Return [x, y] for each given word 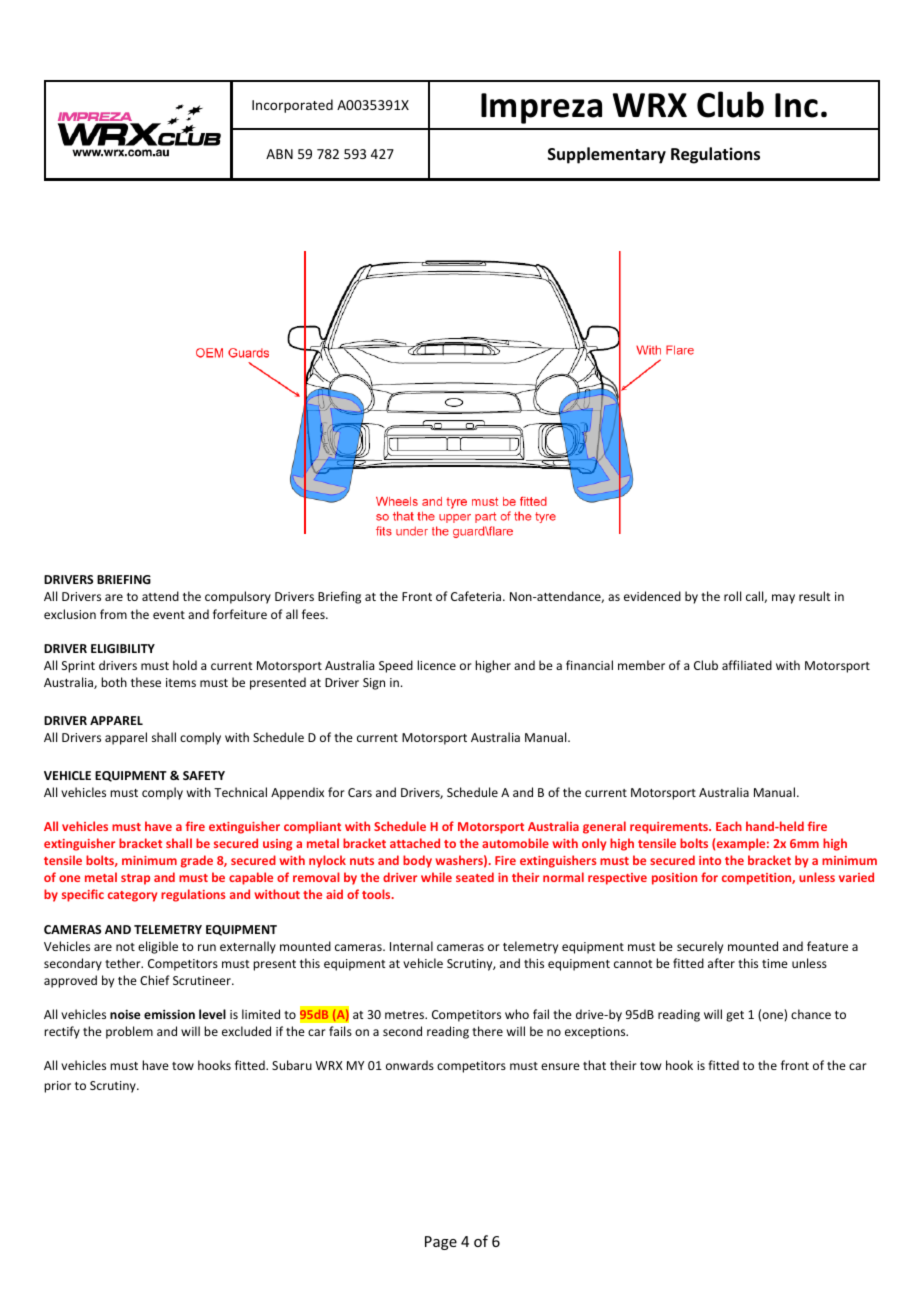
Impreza [541, 108]
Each [729, 826]
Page [441, 1243]
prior [57, 1087]
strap [135, 879]
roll [732, 596]
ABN [279, 154]
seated [475, 877]
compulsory [238, 597]
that [594, 1065]
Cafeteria [476, 596]
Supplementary [607, 155]
